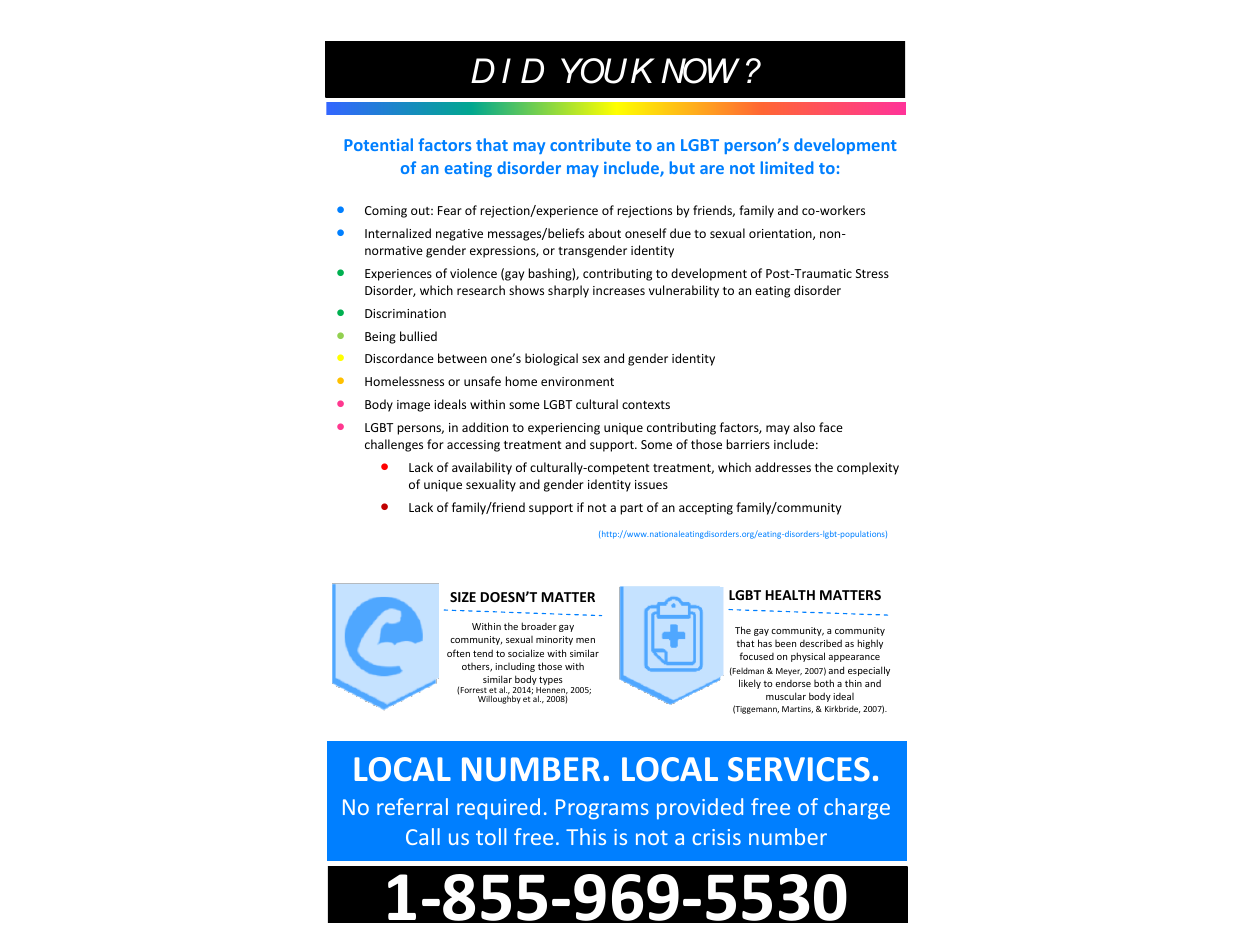 This image has width=1233, height=952. I want to click on Potential, so click(378, 144).
